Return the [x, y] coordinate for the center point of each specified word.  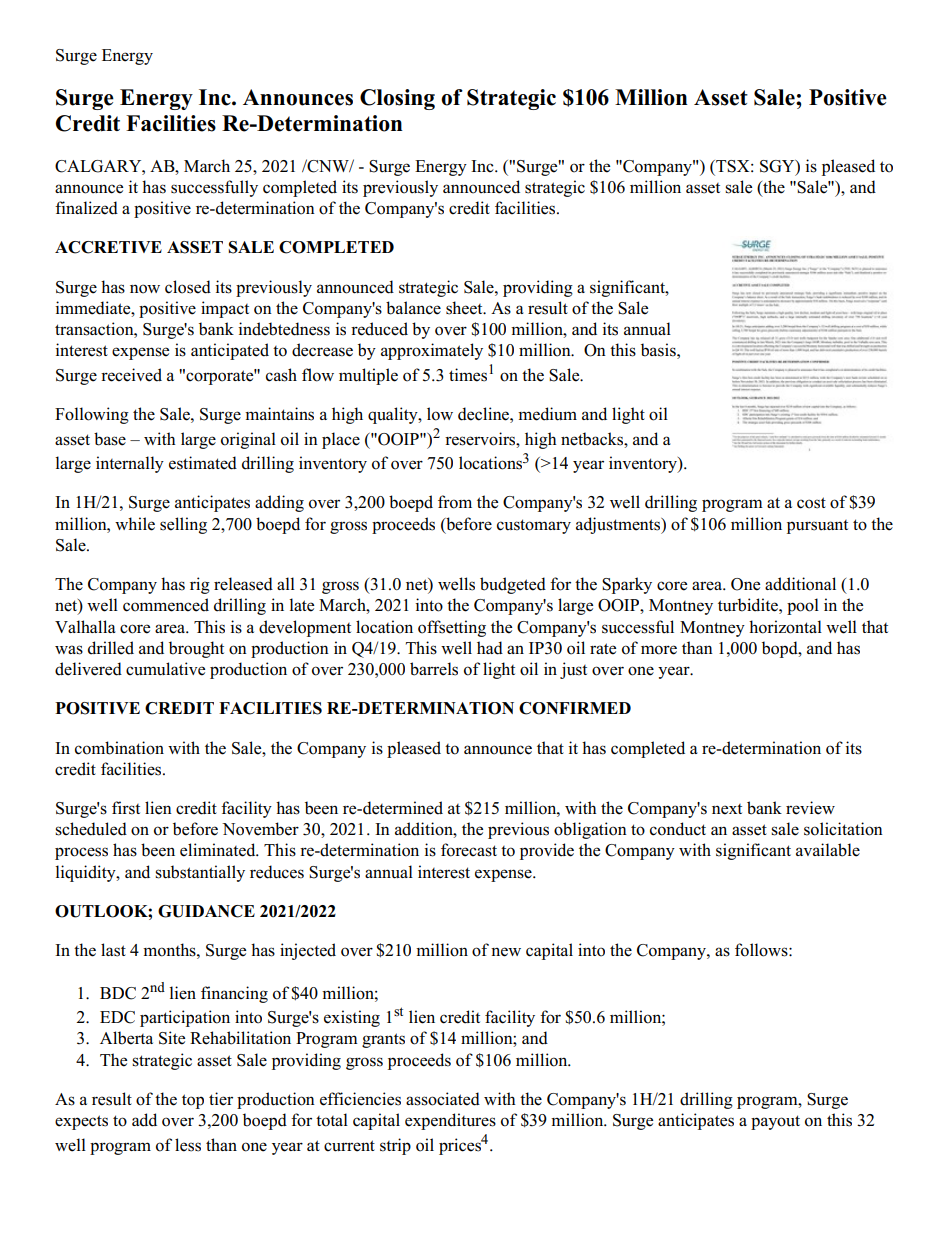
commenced [166, 605]
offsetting [452, 628]
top [193, 1101]
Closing [397, 99]
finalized [86, 208]
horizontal [785, 627]
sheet [465, 308]
